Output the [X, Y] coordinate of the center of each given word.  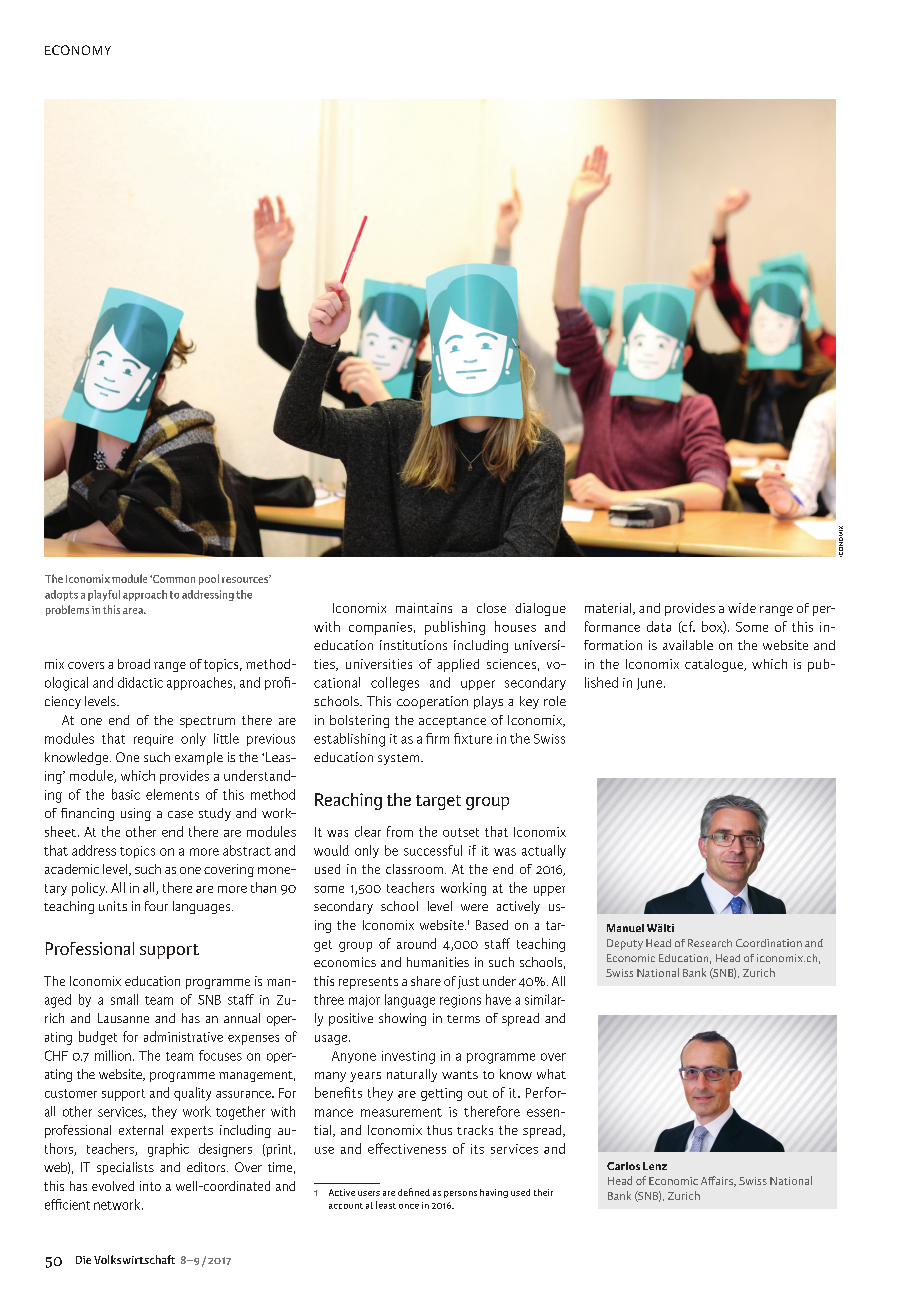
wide [742, 608]
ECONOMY [78, 50]
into [150, 1186]
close [491, 608]
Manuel [625, 928]
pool [209, 579]
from [400, 831]
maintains [424, 608]
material [609, 609]
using [136, 814]
